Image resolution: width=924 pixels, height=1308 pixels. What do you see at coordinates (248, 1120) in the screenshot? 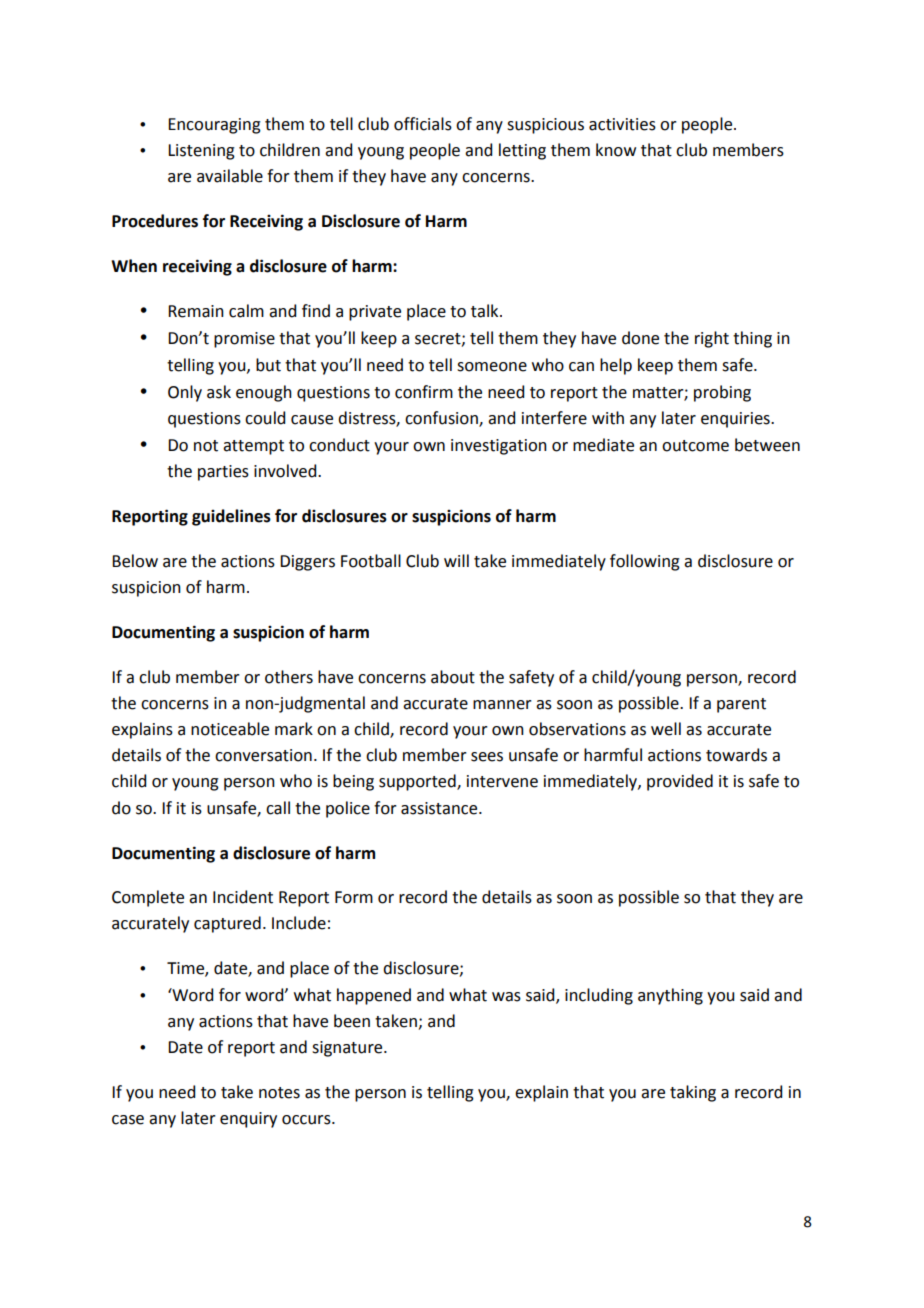
I see `enquiry` at bounding box center [248, 1120].
